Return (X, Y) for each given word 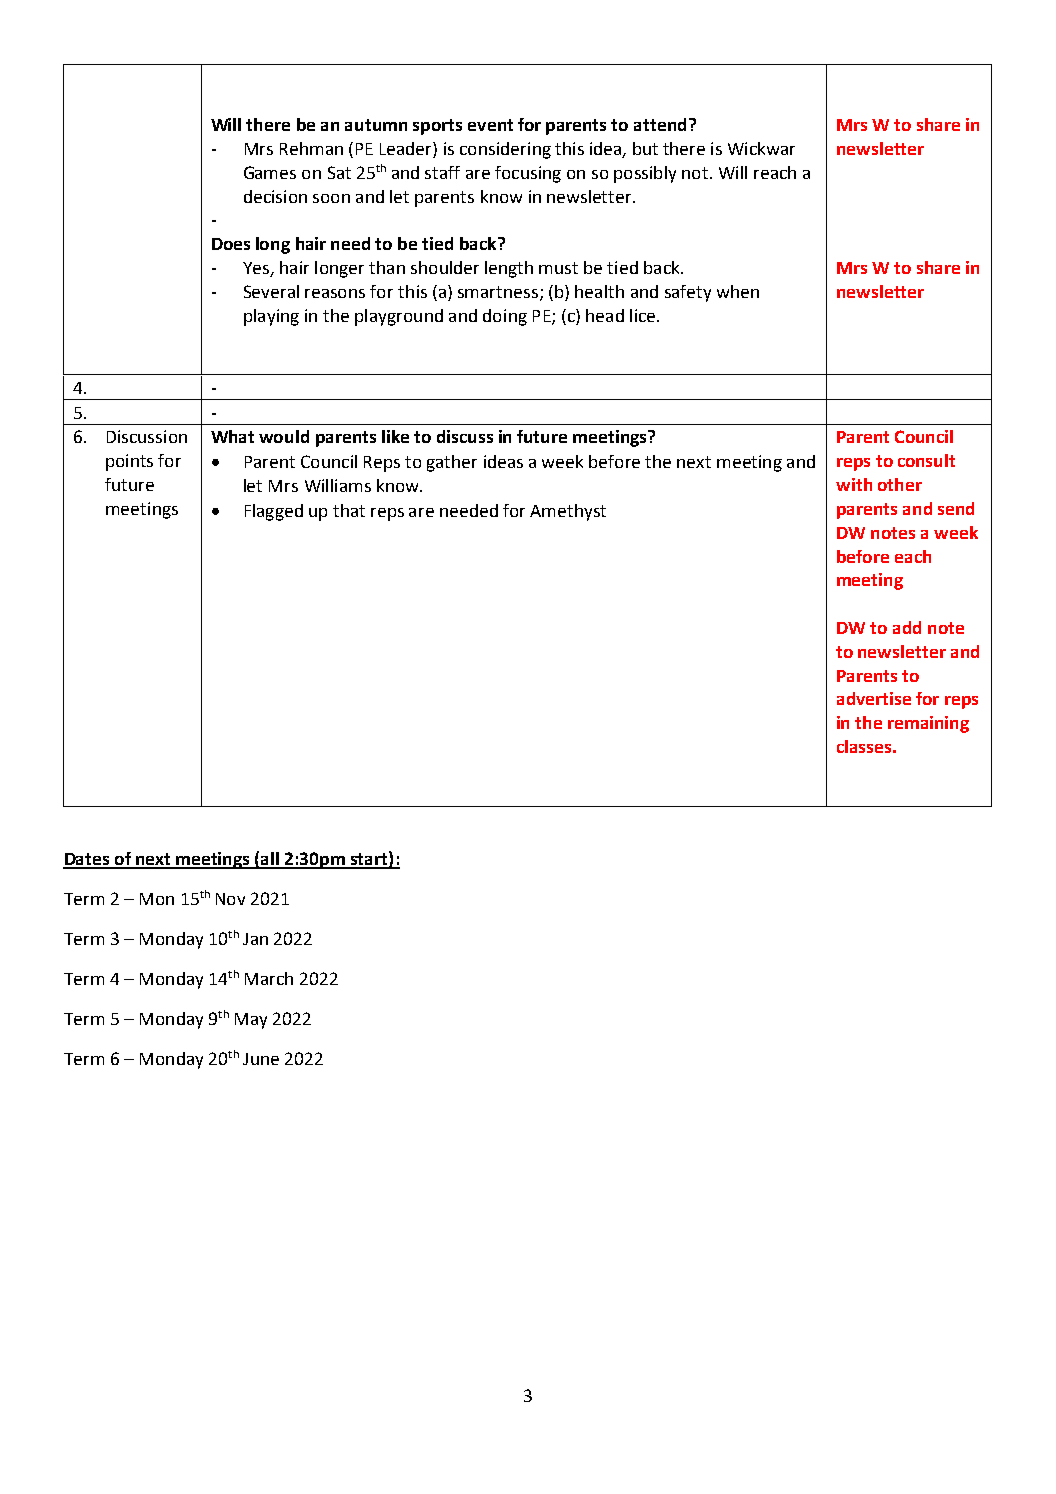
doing (505, 317)
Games (270, 172)
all (271, 860)
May (251, 1021)
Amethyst (568, 512)
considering (505, 150)
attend (660, 124)
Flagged (274, 512)
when (738, 291)
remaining (928, 724)
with (854, 484)
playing (271, 317)
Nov (230, 899)
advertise (874, 698)
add (907, 627)
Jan (255, 939)
